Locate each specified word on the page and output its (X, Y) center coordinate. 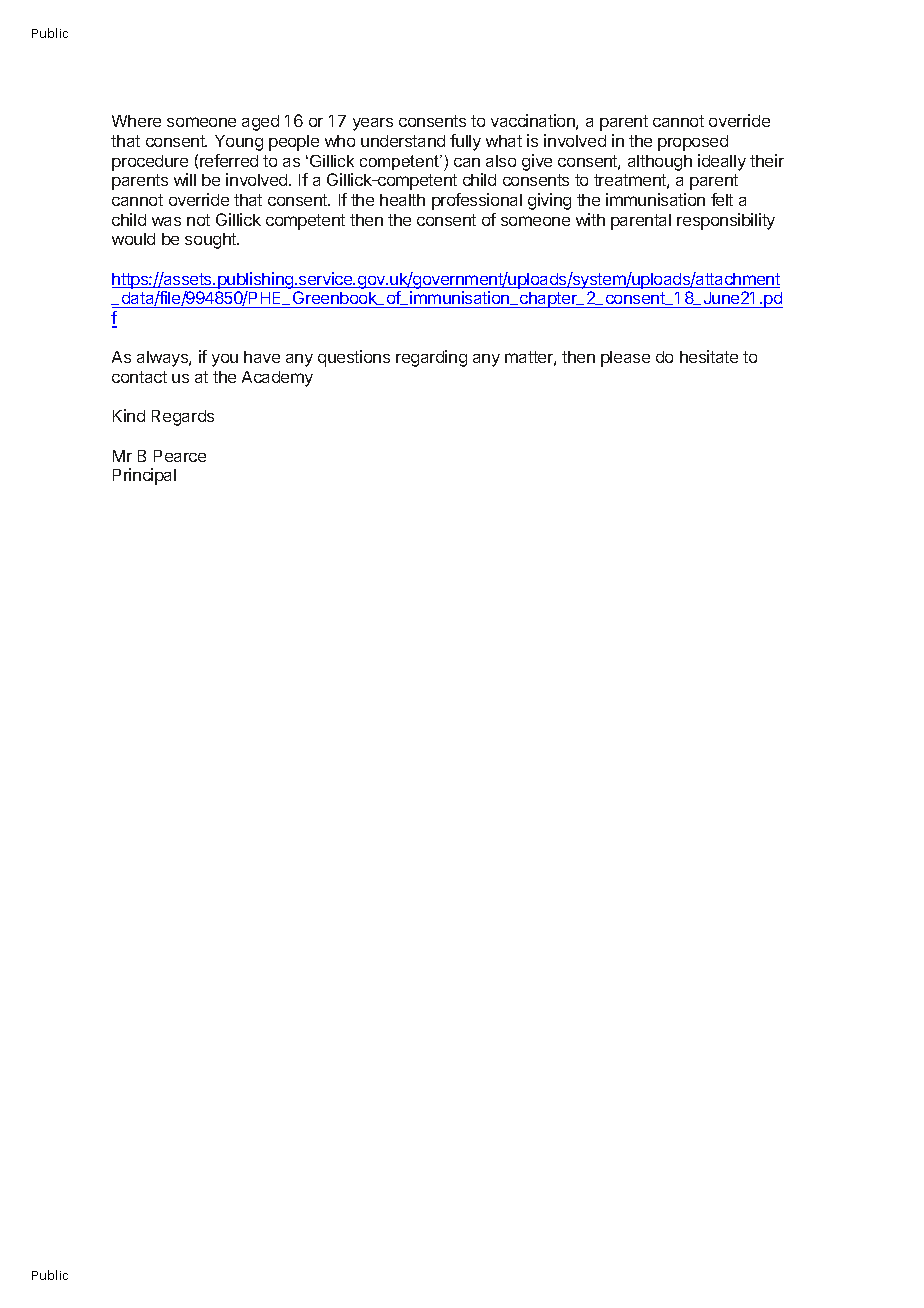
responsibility (726, 221)
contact (139, 377)
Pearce (180, 456)
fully (465, 142)
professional (477, 201)
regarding (431, 358)
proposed (693, 143)
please (625, 359)
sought (211, 241)
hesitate (709, 356)
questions (354, 358)
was (166, 221)
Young (239, 143)
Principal (144, 476)
